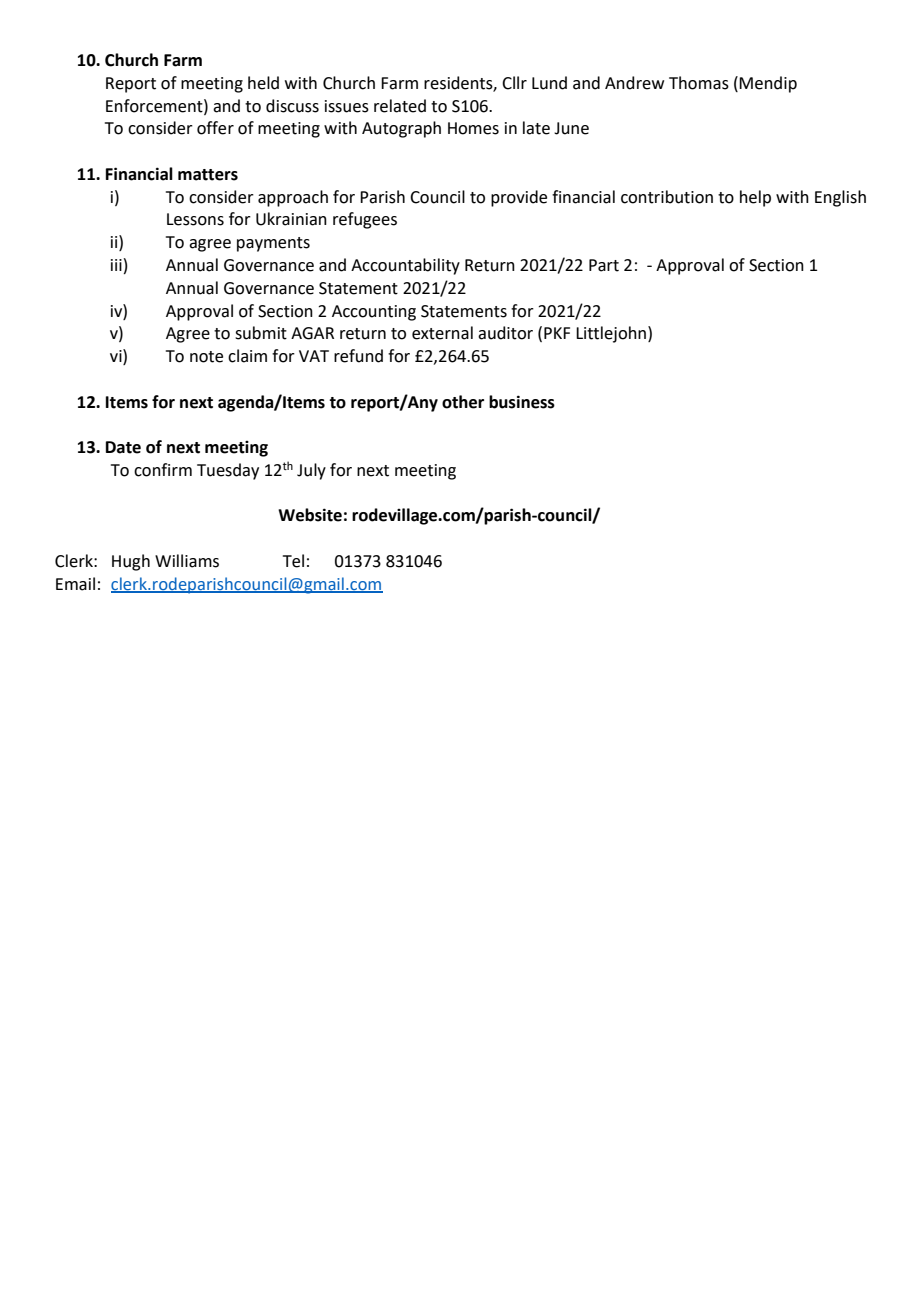  Describe the element at coordinates (310, 515) in the screenshot. I see `Website` at that location.
